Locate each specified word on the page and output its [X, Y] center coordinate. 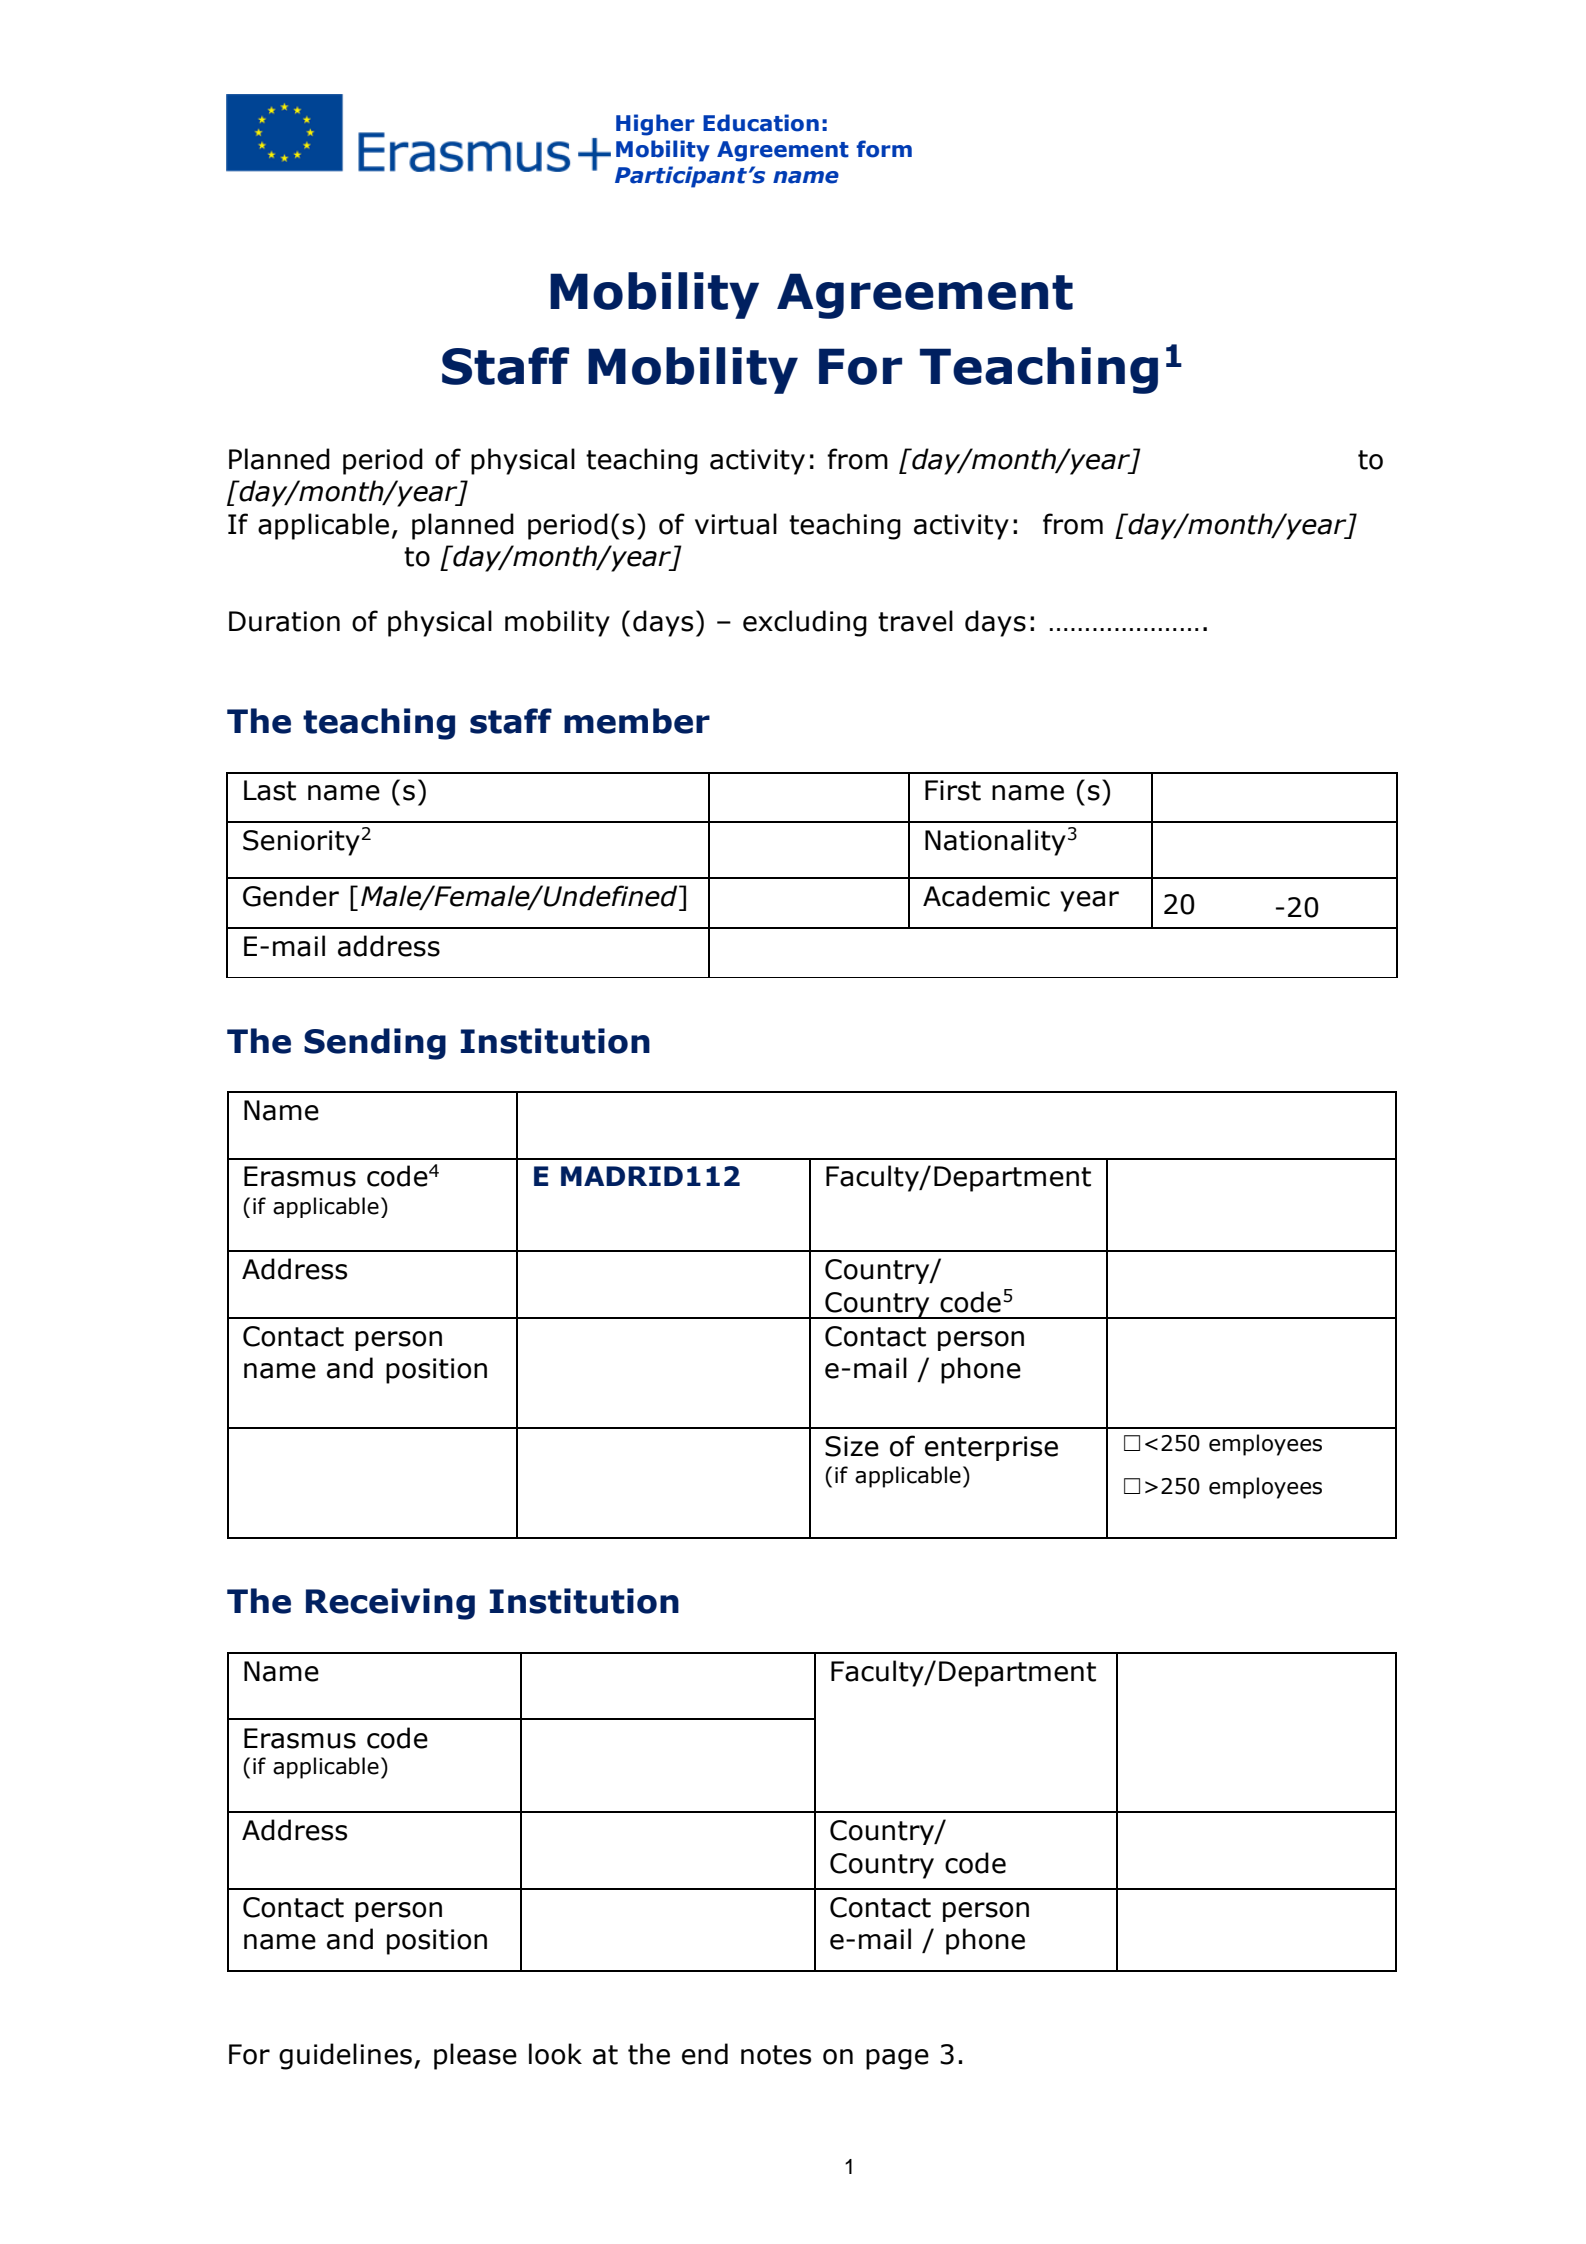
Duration [284, 621]
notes [776, 2055]
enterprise [991, 1448]
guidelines [345, 2056]
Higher [655, 125]
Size [852, 1446]
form [884, 149]
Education [761, 123]
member [637, 721]
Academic [986, 896]
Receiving [390, 1604]
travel [915, 621]
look [555, 2054]
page [897, 2059]
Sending [375, 1044]
